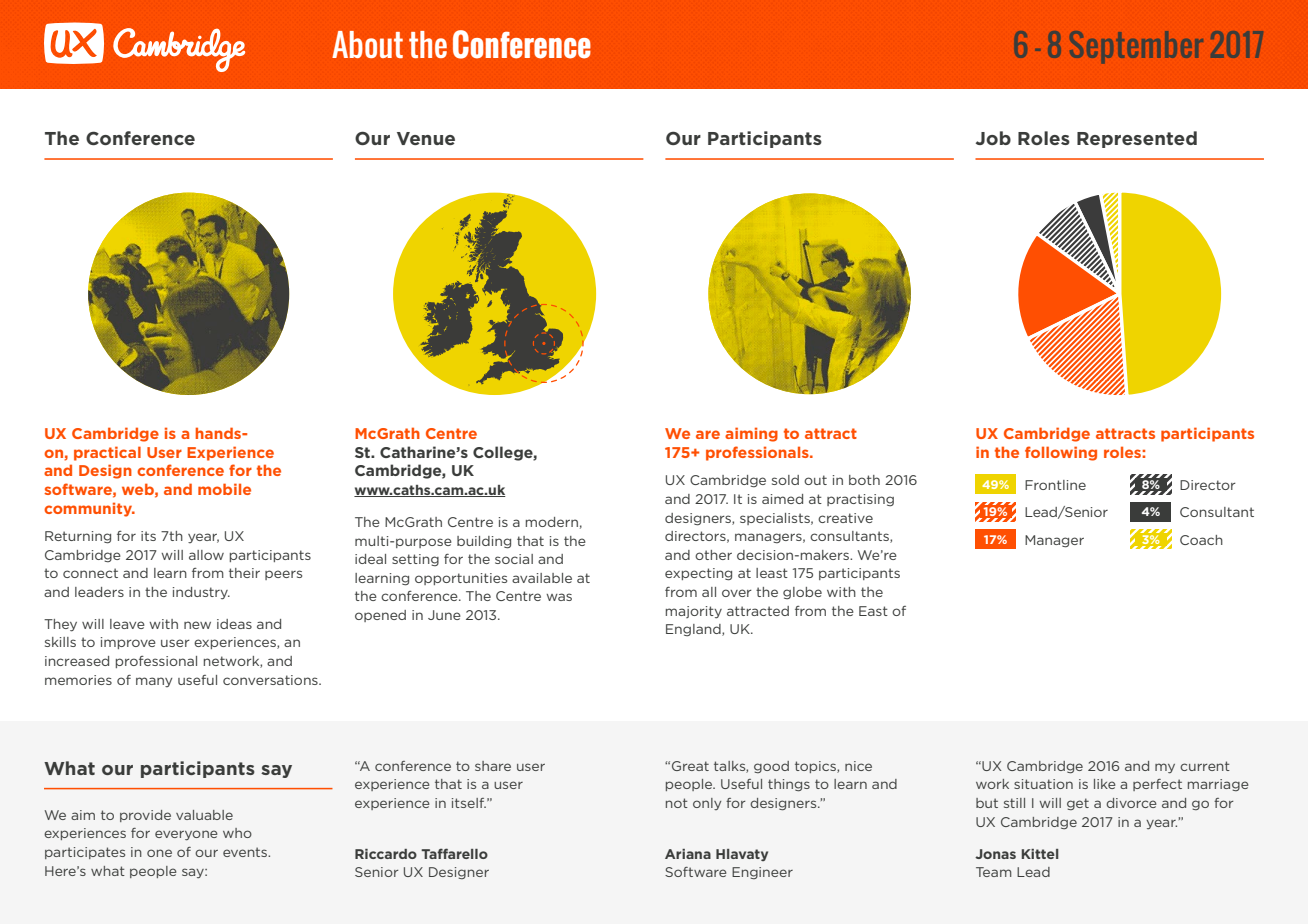 This screenshot has height=924, width=1308. I want to click on Ariana, so click(688, 854).
